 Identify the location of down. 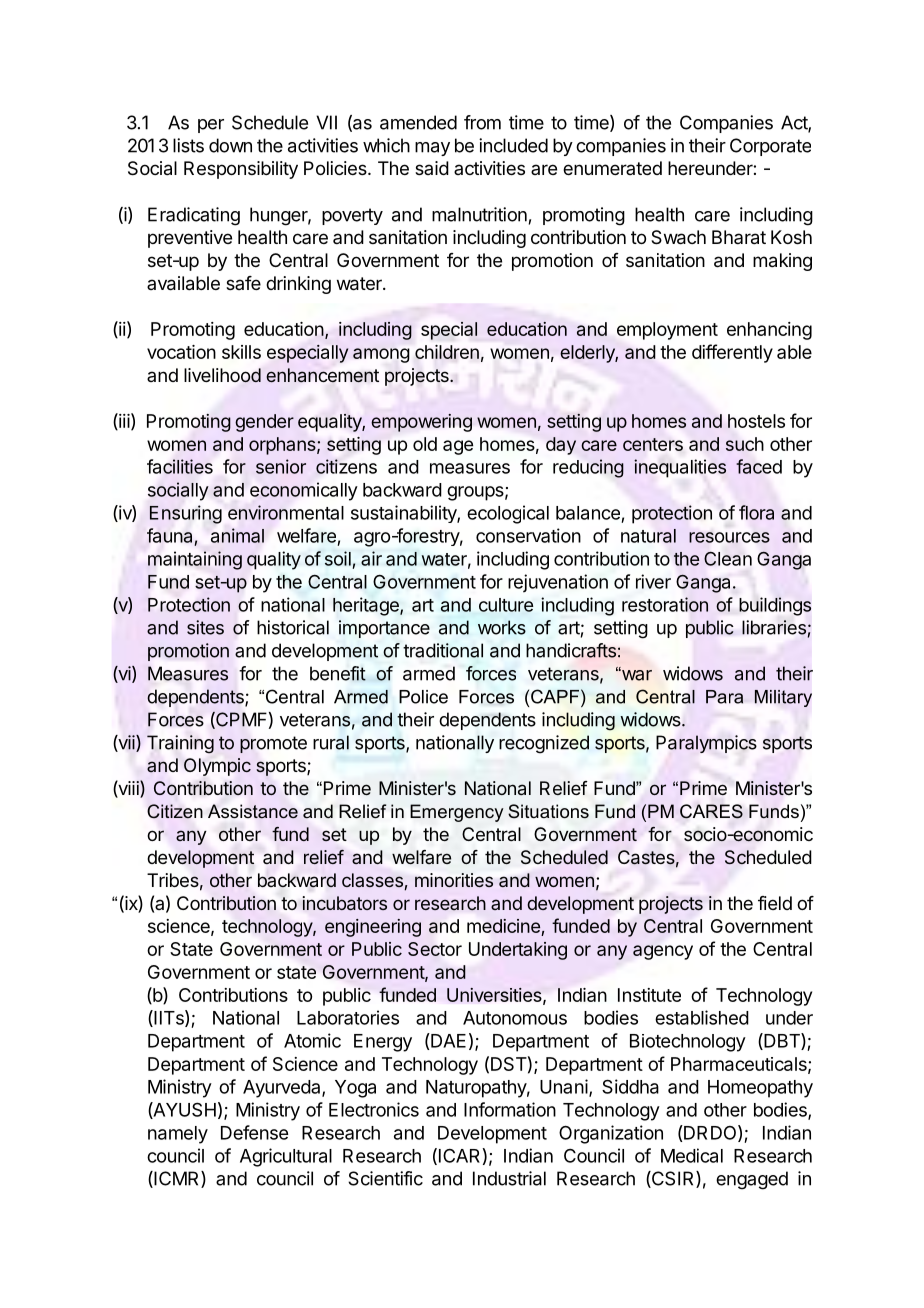
(230, 145).
